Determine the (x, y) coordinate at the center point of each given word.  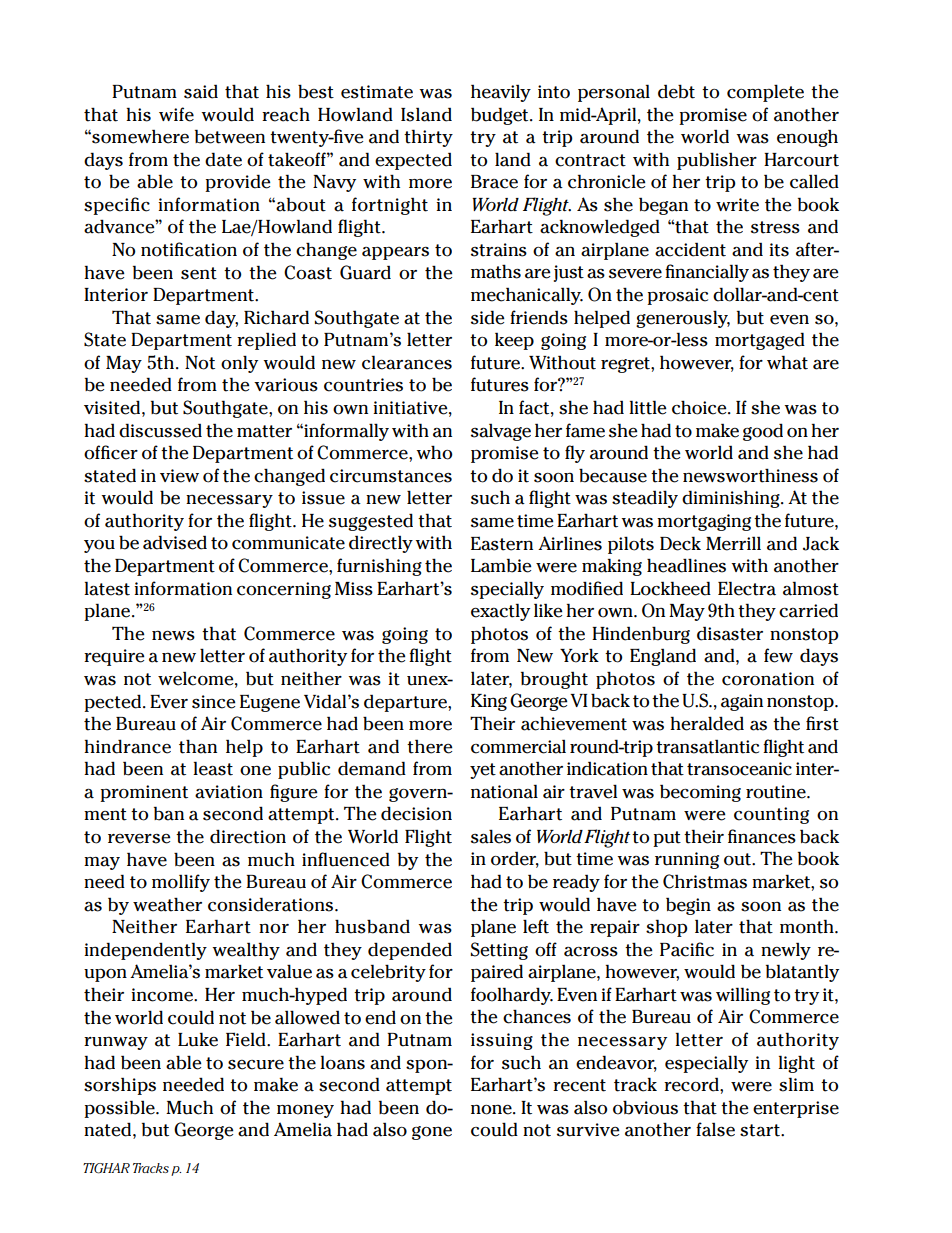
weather (167, 904)
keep (514, 341)
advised (175, 542)
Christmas (705, 881)
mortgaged (760, 341)
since (213, 702)
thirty (428, 138)
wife (176, 114)
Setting (499, 951)
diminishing (732, 499)
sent (199, 273)
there (429, 747)
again (742, 702)
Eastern (502, 543)
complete (765, 93)
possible (120, 1109)
